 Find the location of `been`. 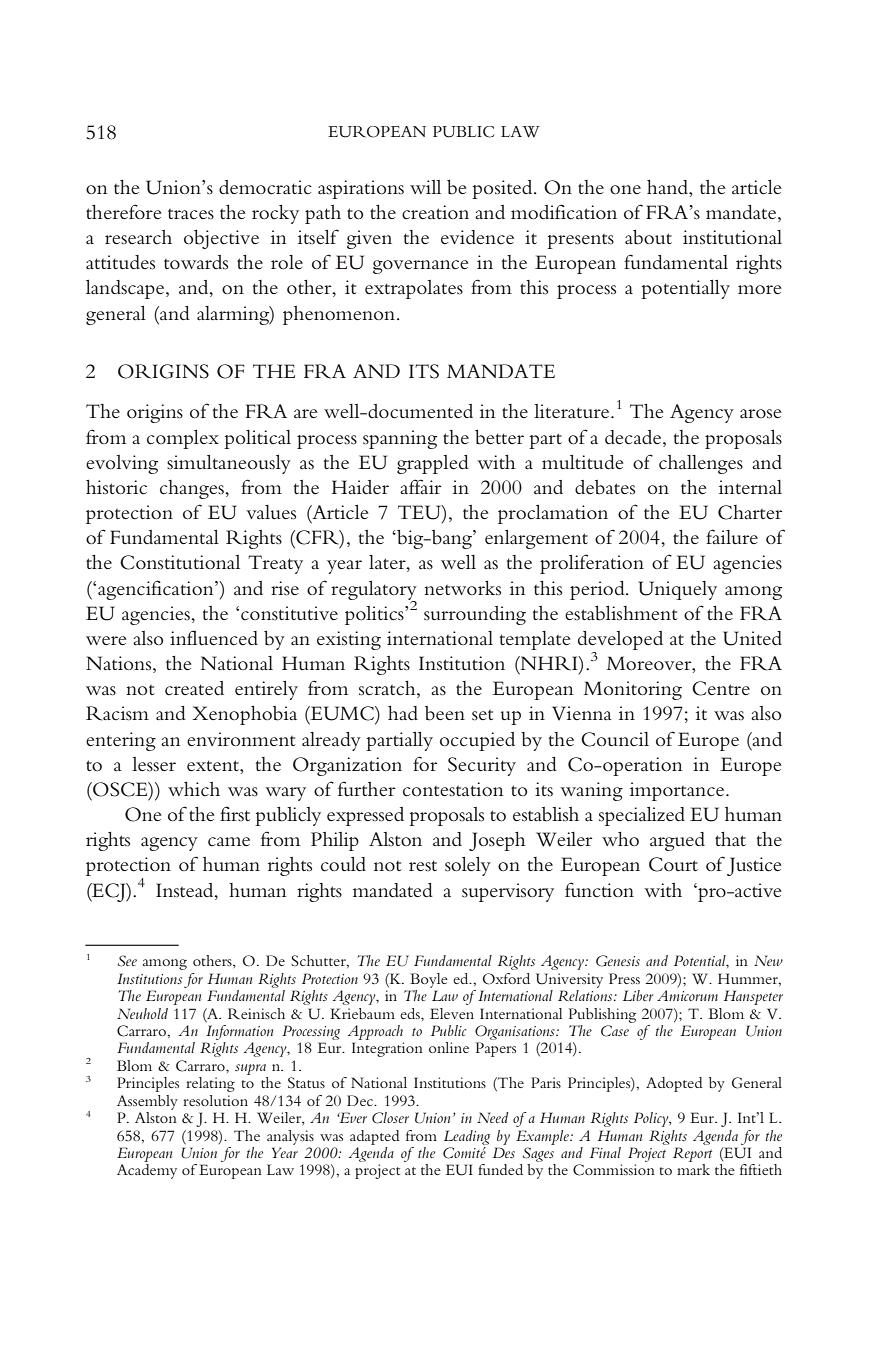

been is located at coordinates (445, 713).
